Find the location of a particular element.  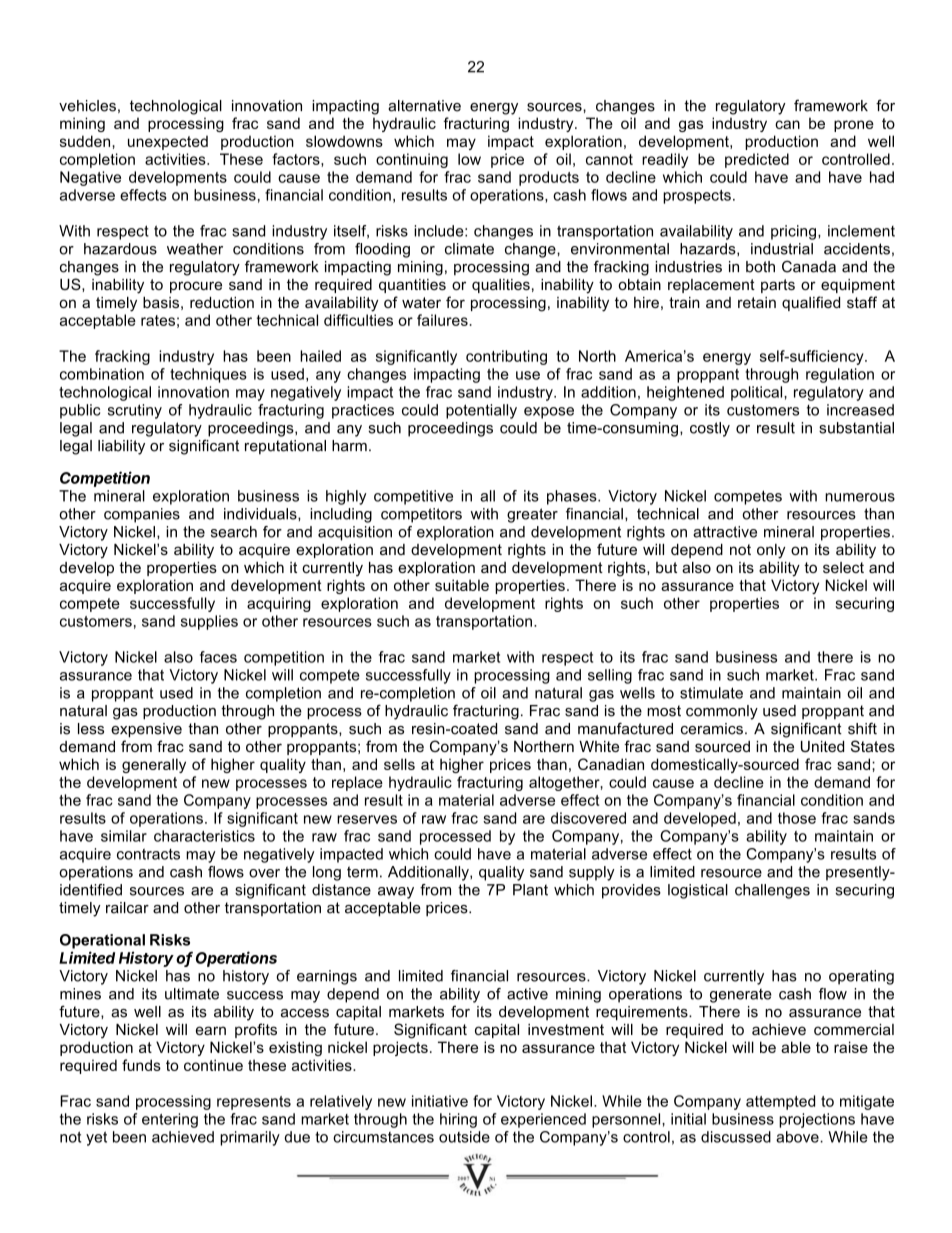

entering is located at coordinates (170, 1120).
